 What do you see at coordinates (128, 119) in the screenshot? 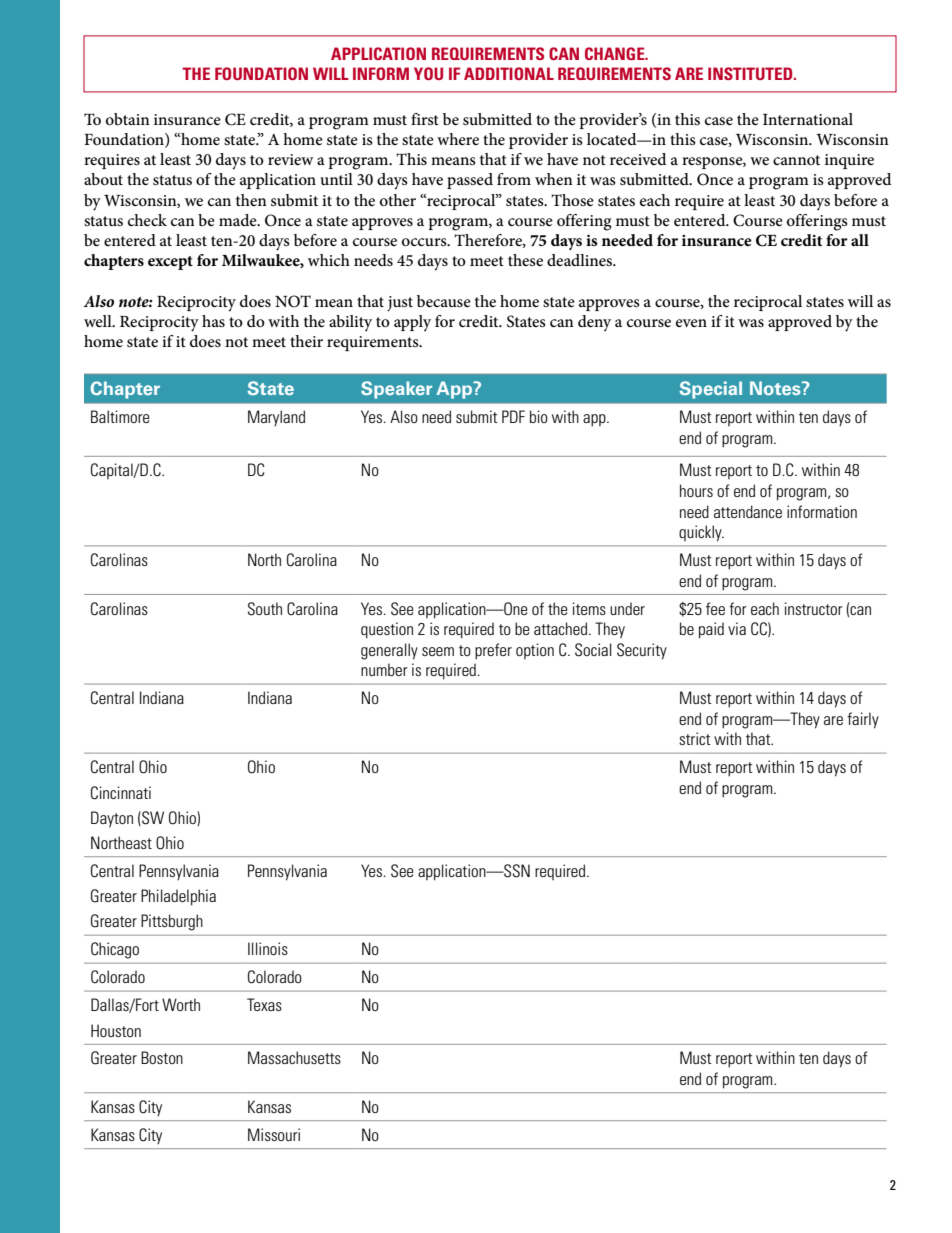
I see `obtain` at bounding box center [128, 119].
